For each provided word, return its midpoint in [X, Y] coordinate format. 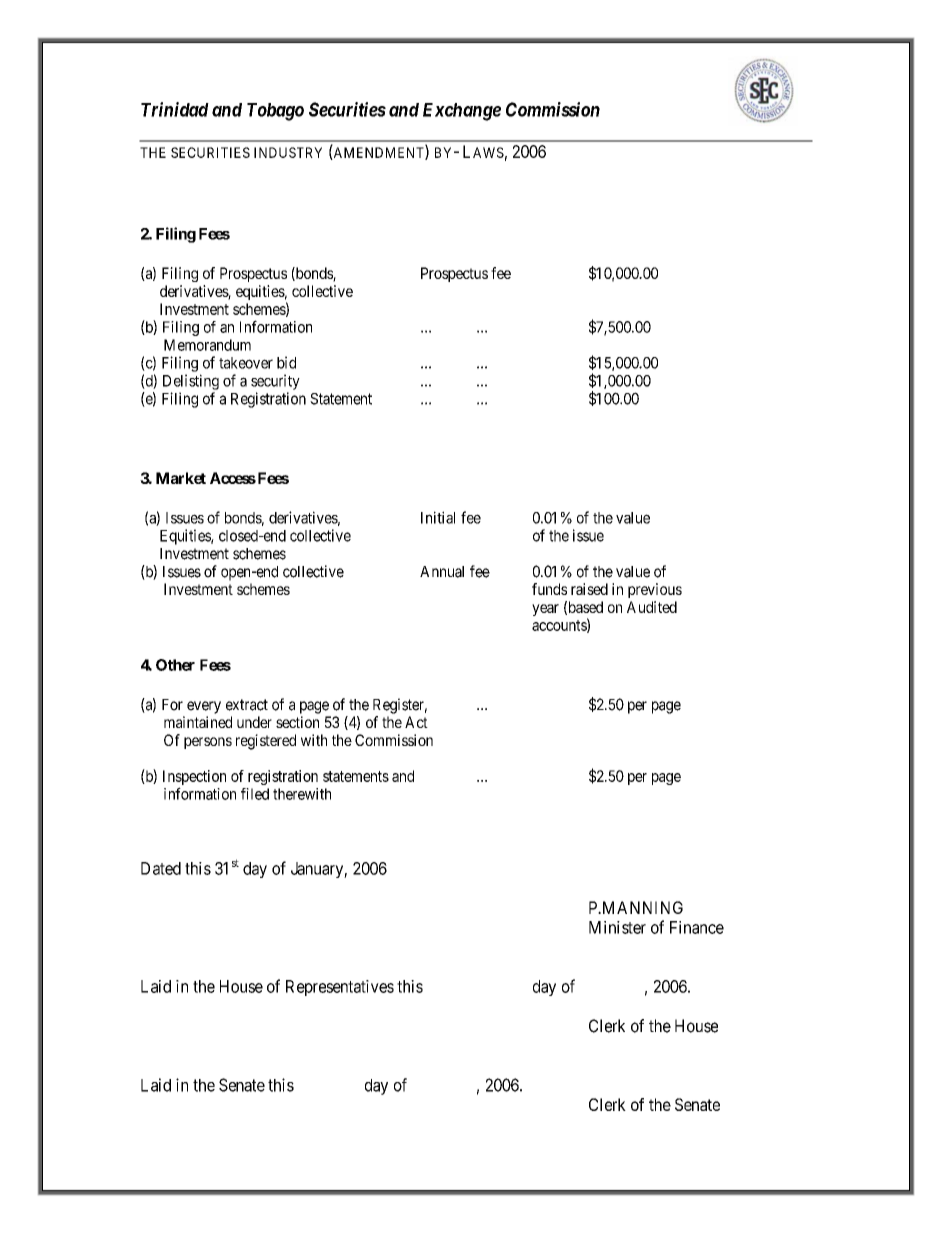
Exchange [462, 112]
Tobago [275, 112]
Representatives [340, 988]
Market [181, 478]
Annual [442, 572]
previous [655, 590]
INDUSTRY [288, 152]
